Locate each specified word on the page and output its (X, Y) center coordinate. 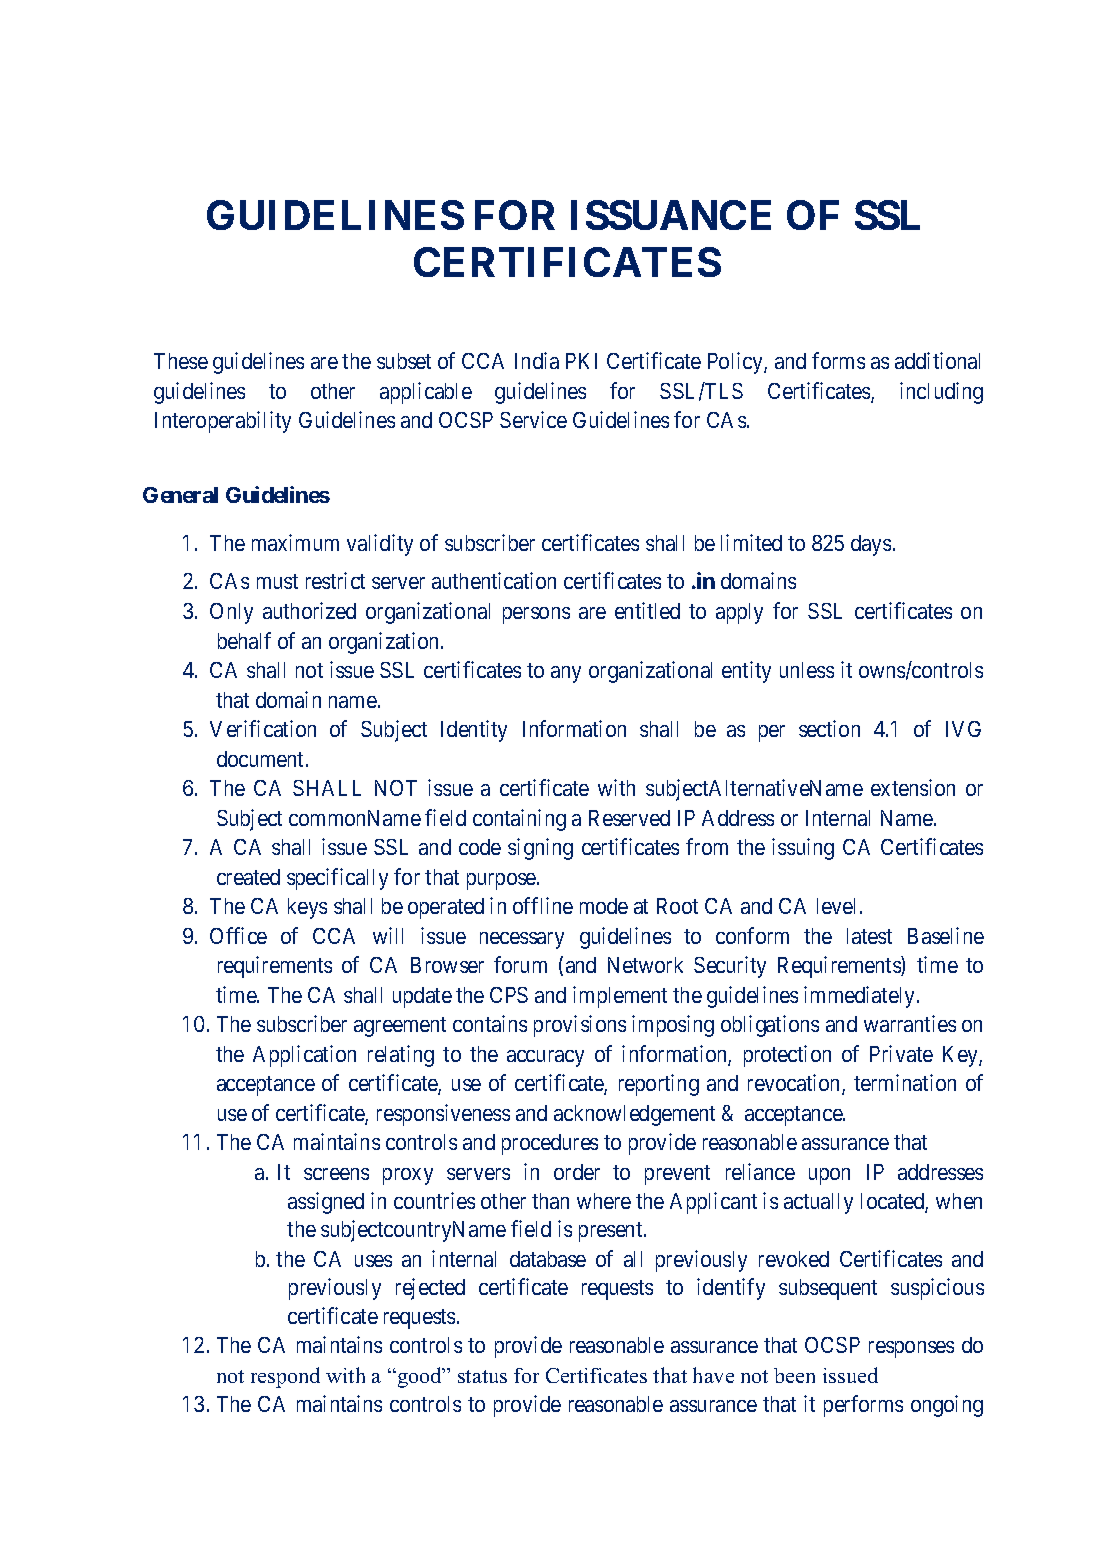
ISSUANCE (671, 215)
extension (913, 787)
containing (519, 820)
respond (285, 1377)
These (181, 361)
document (262, 759)
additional (937, 360)
